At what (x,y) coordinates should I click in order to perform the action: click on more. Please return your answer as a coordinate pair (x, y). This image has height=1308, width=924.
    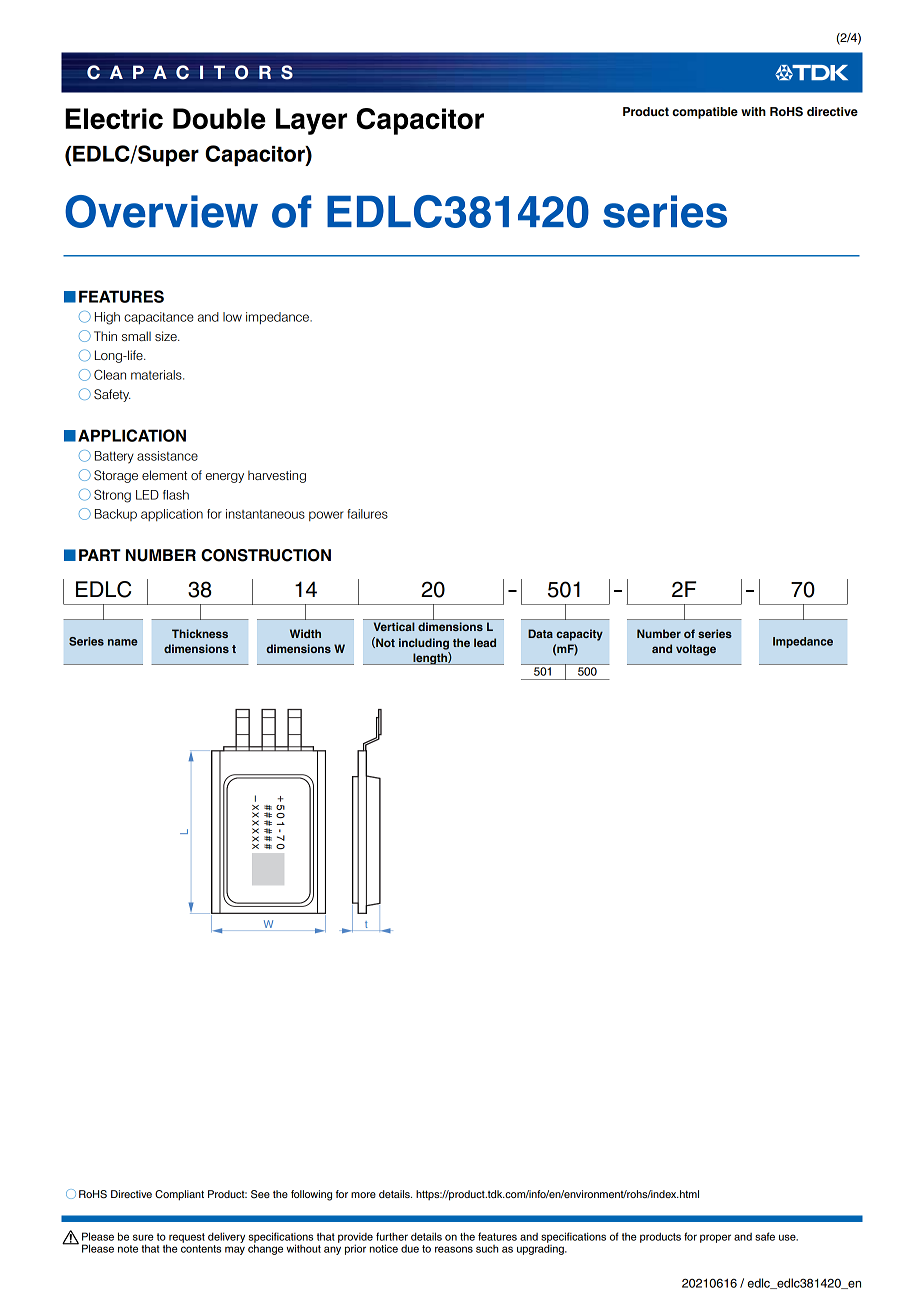
    Looking at the image, I should click on (363, 1195).
